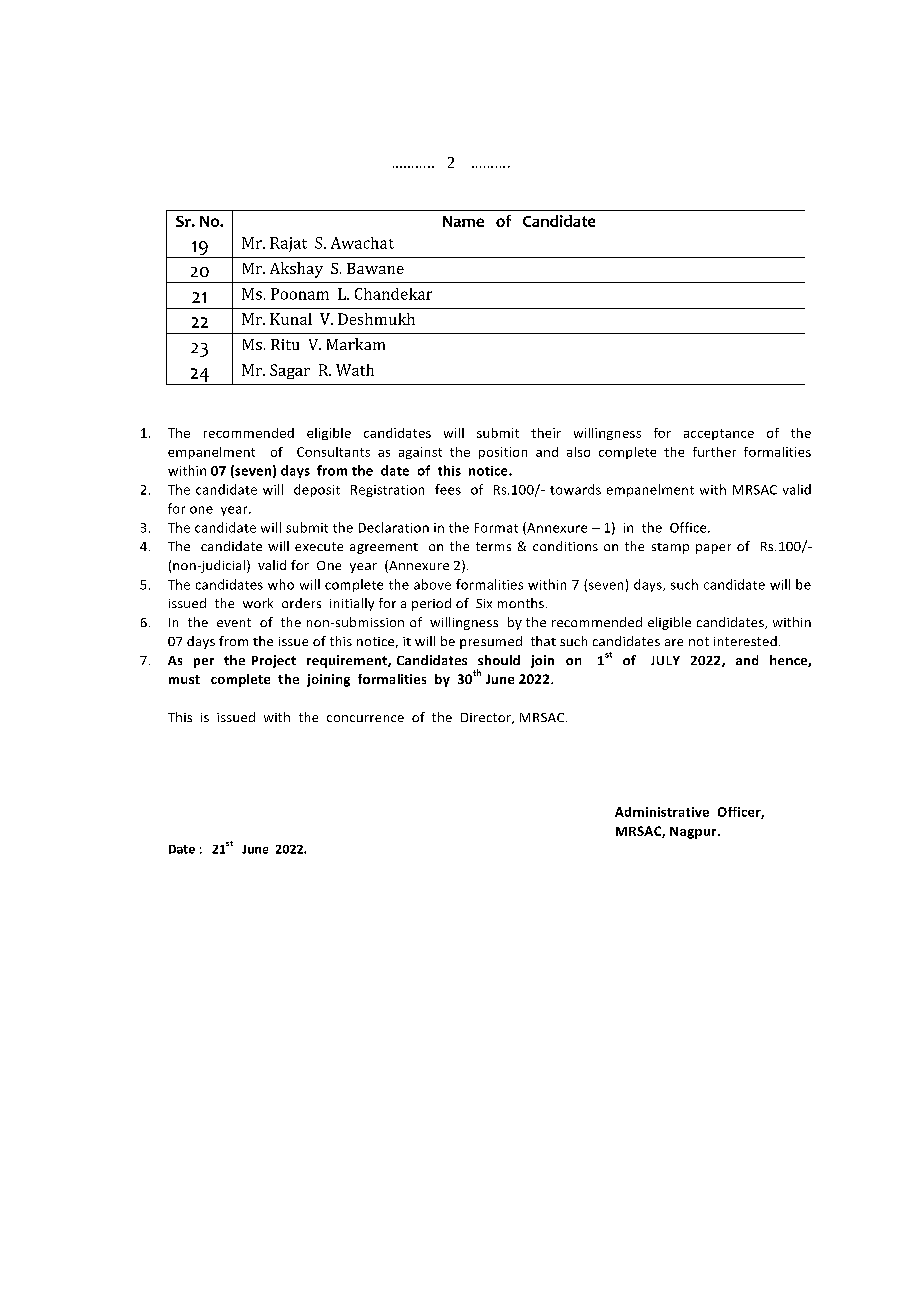 This screenshot has height=1308, width=924. What do you see at coordinates (288, 244) in the screenshot?
I see `Rajat` at bounding box center [288, 244].
